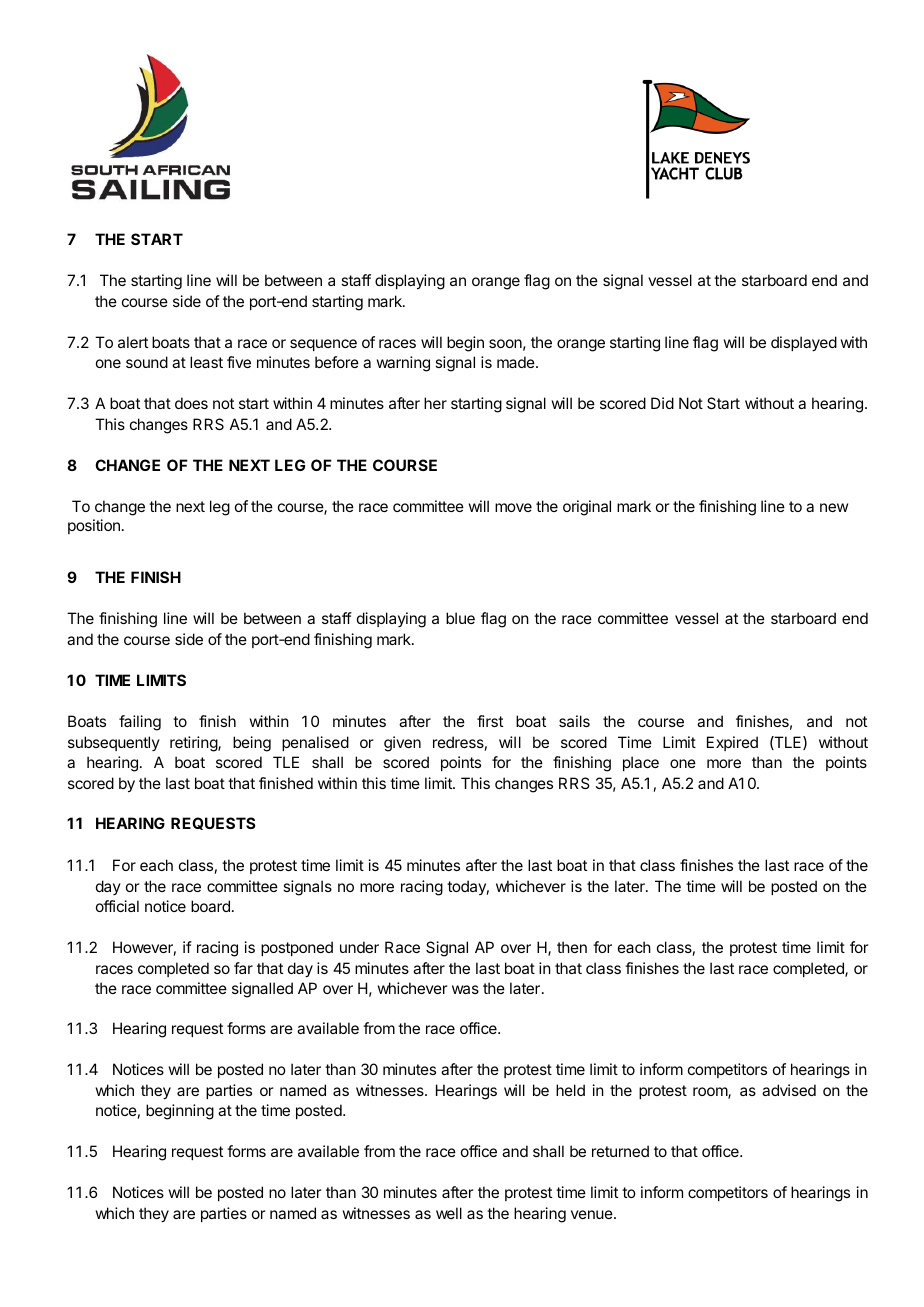  I want to click on room, so click(711, 1093).
